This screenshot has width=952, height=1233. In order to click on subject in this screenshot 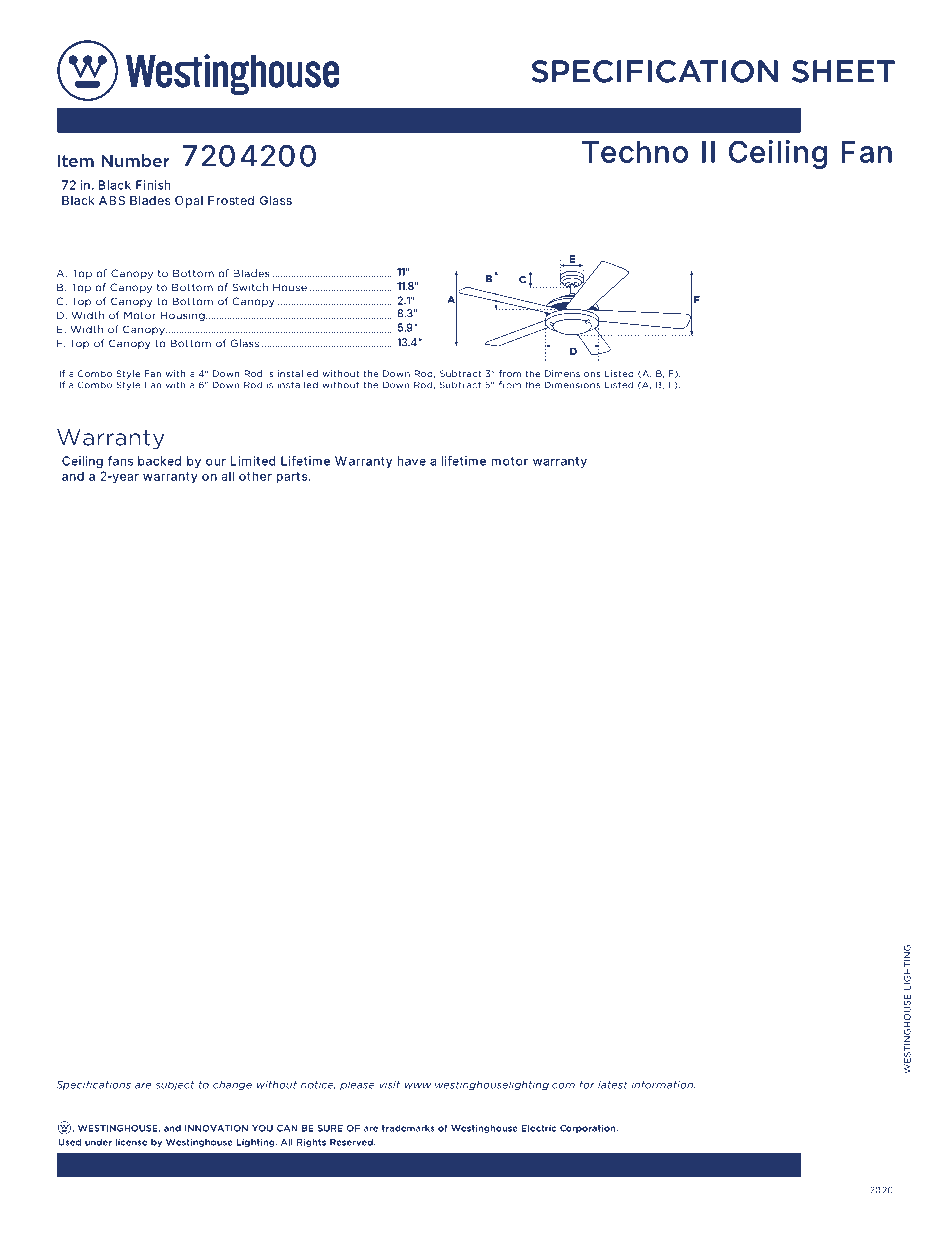, I will do `click(175, 1085)`.
